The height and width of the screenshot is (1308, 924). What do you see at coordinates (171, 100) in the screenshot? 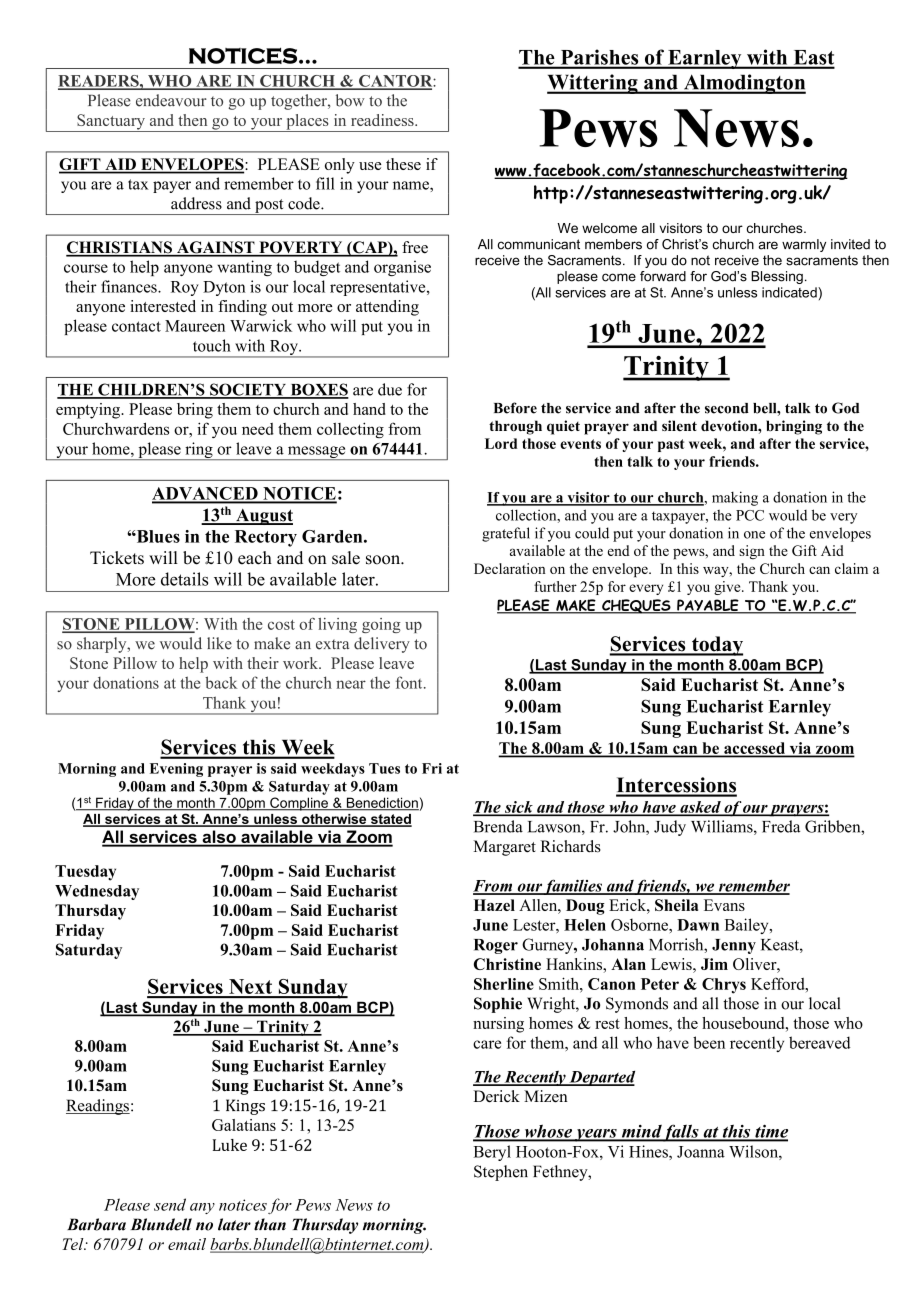
I see `endeavour` at bounding box center [171, 100].
